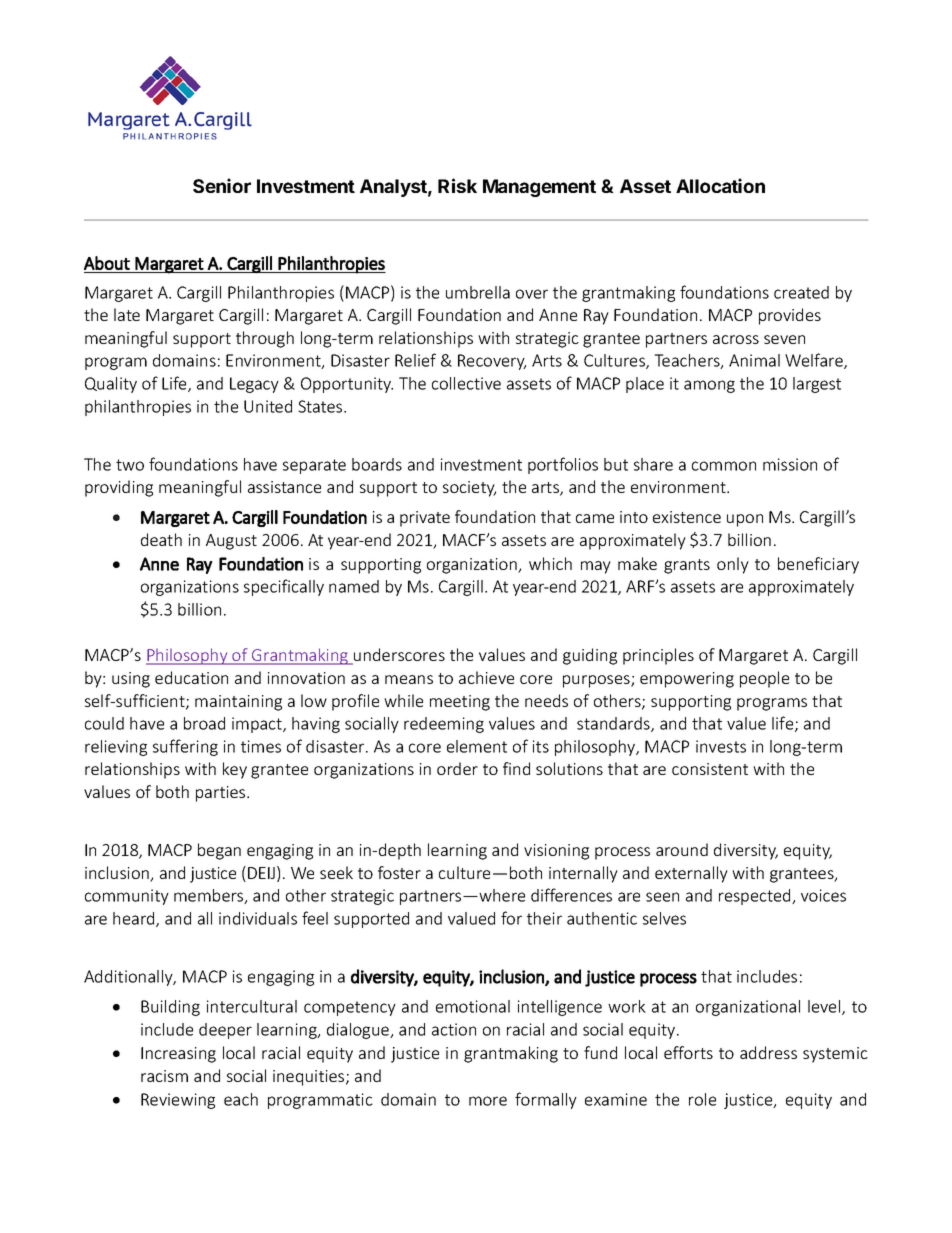 Image resolution: width=952 pixels, height=1233 pixels. I want to click on private, so click(425, 519).
